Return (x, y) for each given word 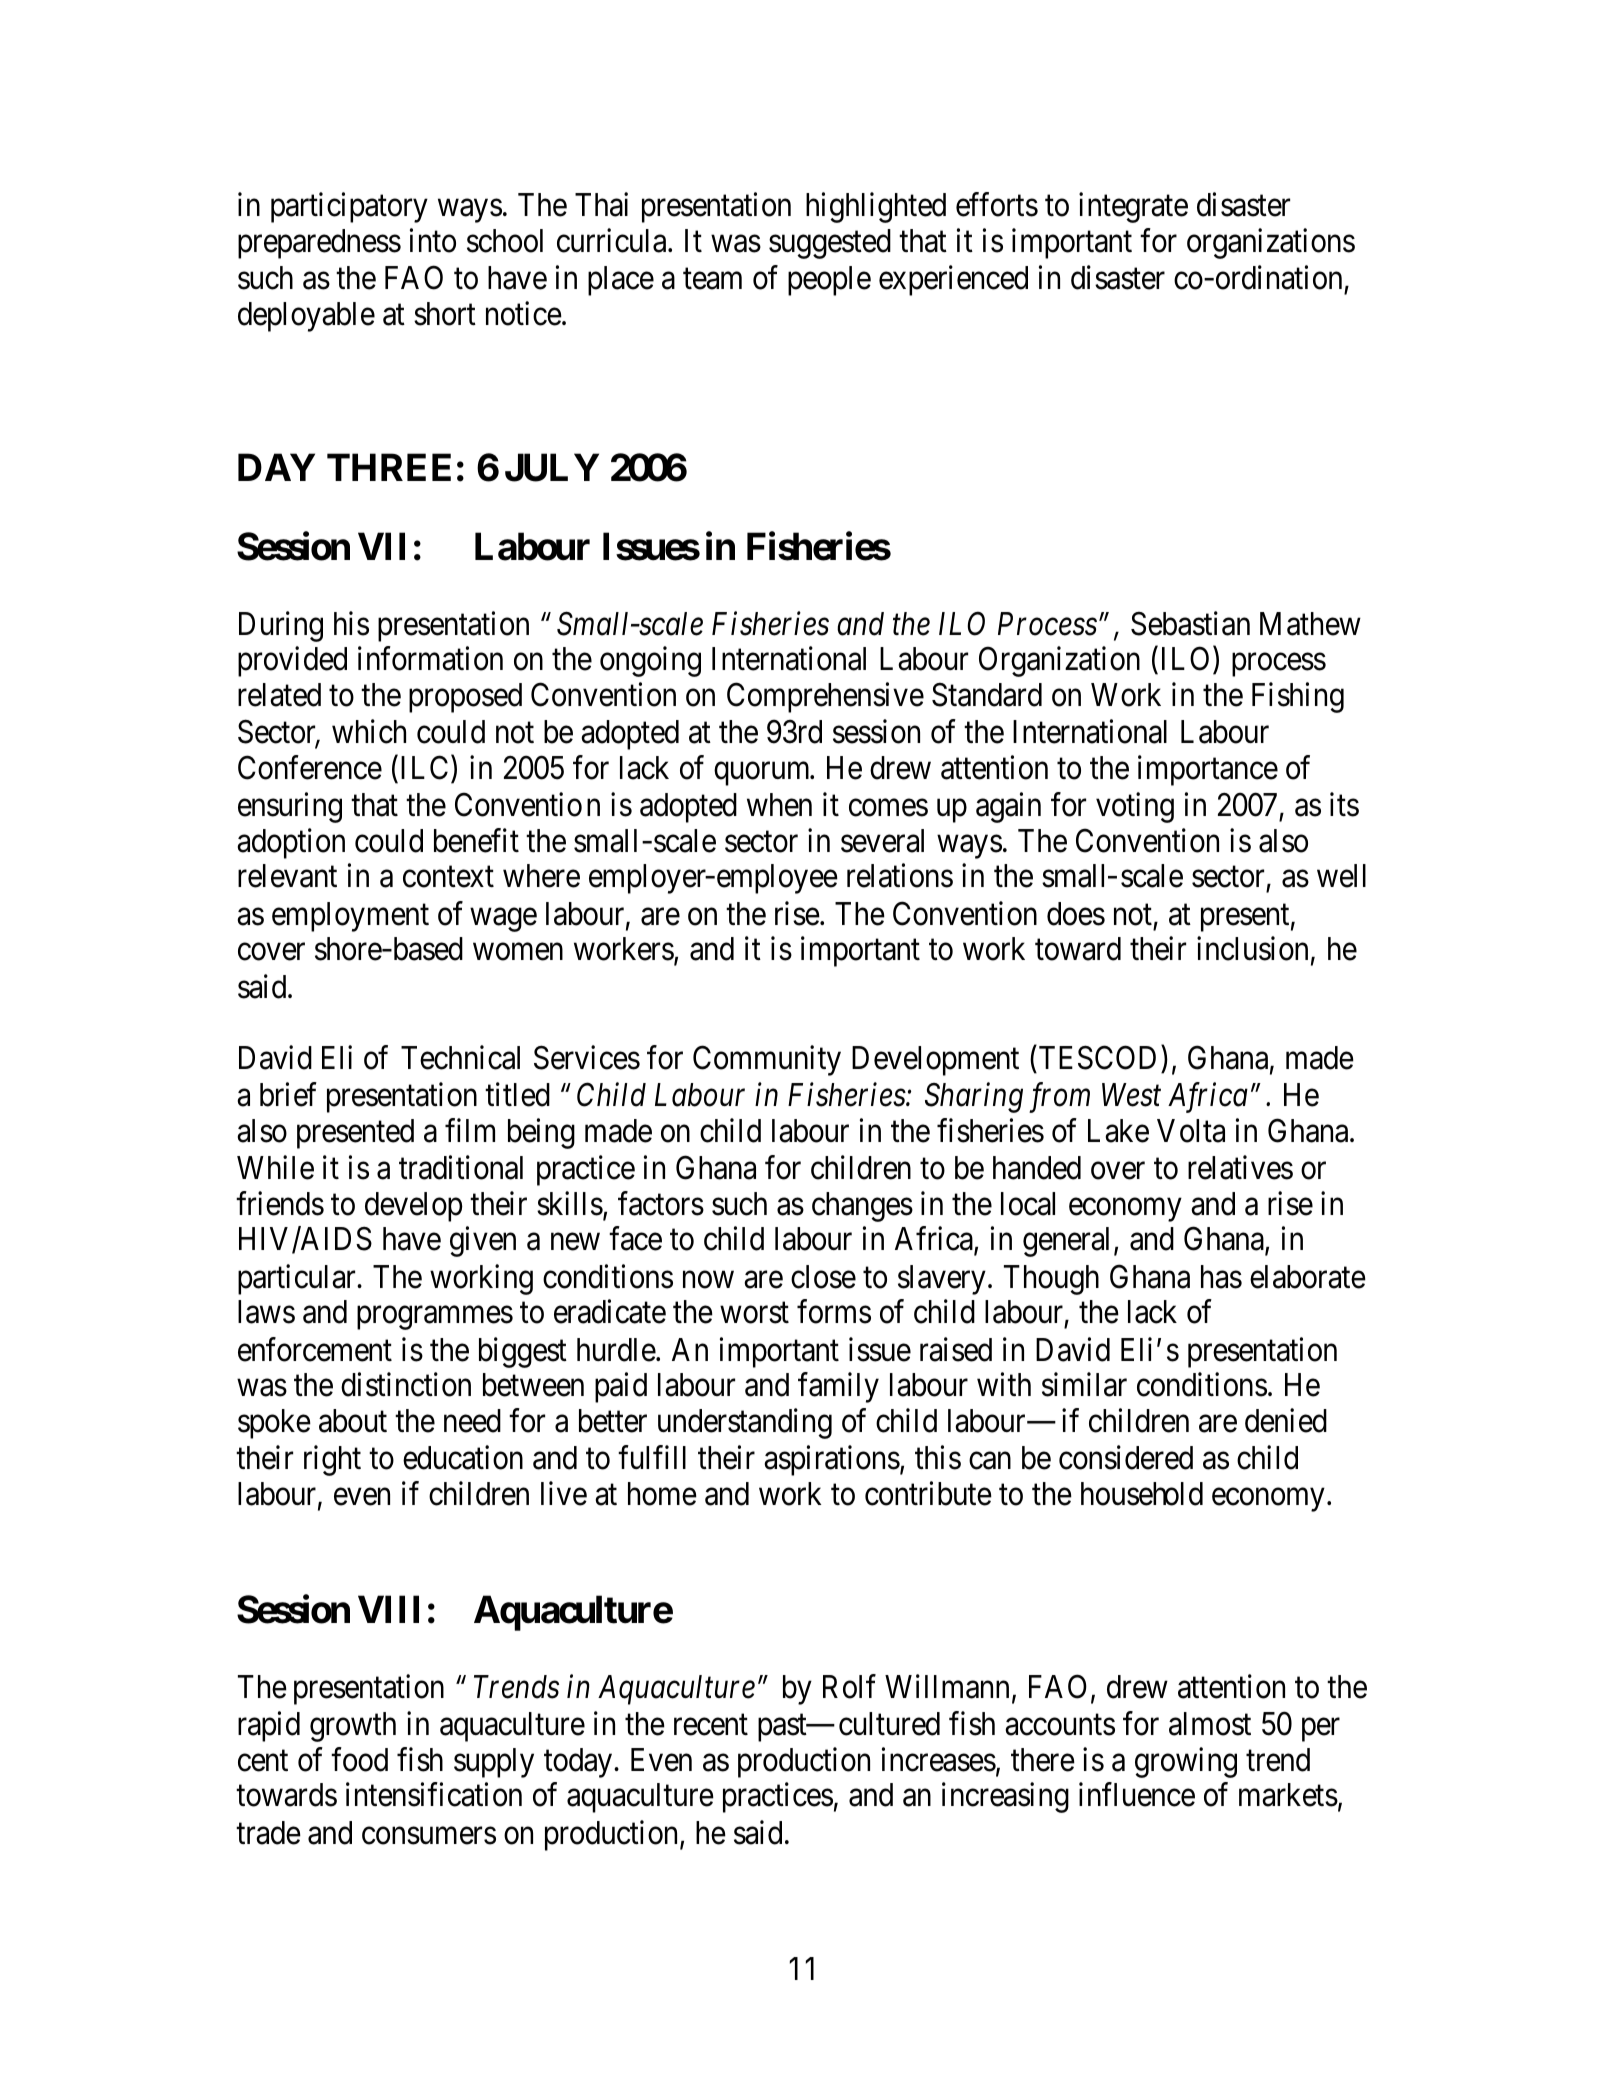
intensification (434, 1795)
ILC (424, 767)
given (483, 1242)
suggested (830, 244)
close (823, 1277)
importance (1208, 770)
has (1221, 1277)
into (433, 240)
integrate (1133, 208)
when (779, 805)
